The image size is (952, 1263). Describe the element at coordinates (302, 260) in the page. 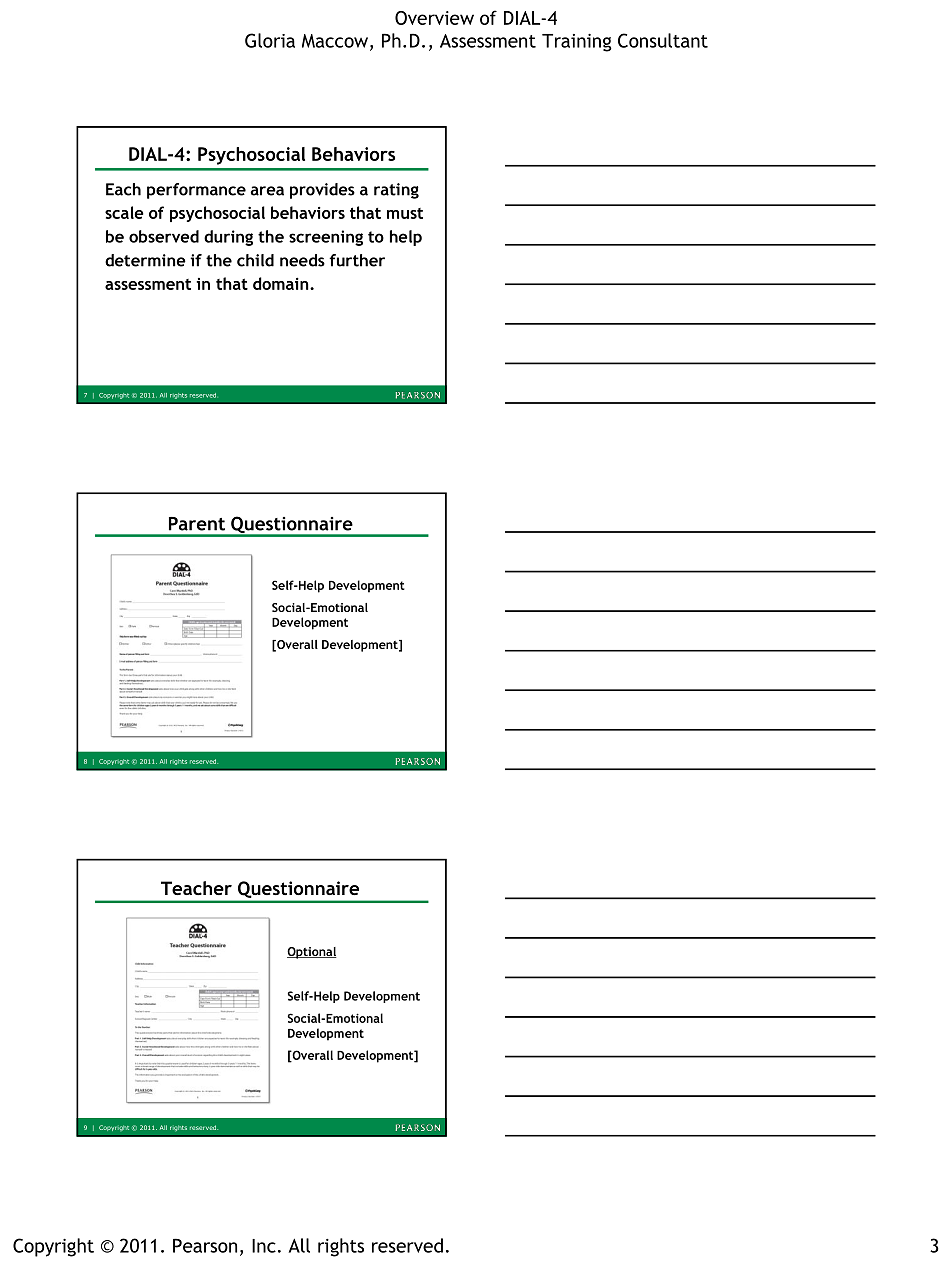

I see `needs` at that location.
